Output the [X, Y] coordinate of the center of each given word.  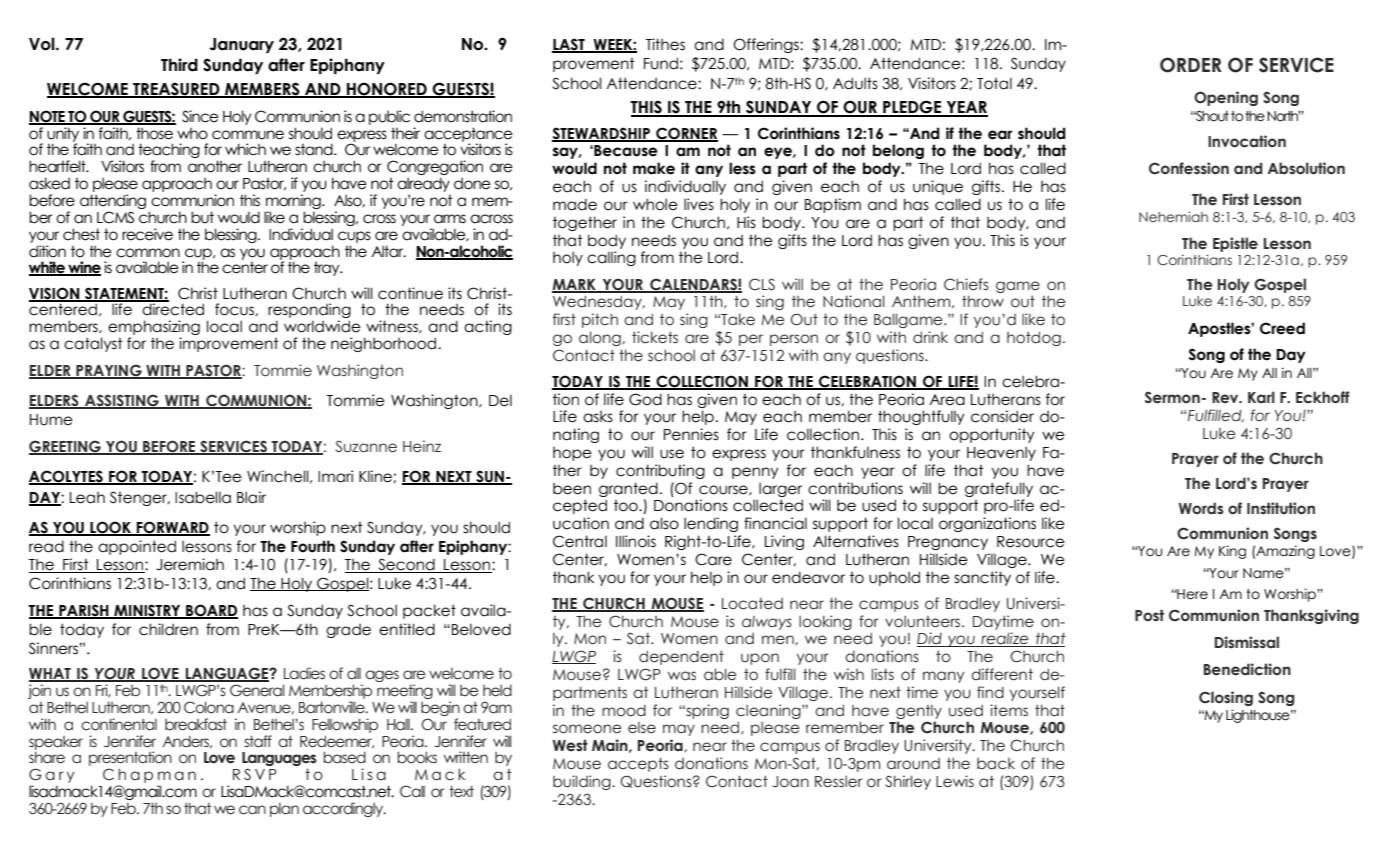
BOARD [211, 611]
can [252, 810]
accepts [638, 764]
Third [179, 65]
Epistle [1235, 244]
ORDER [1191, 65]
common [148, 253]
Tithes [665, 44]
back [996, 764]
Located [752, 604]
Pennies [691, 434]
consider [1002, 416]
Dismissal [1247, 642]
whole [655, 204]
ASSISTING [122, 401]
